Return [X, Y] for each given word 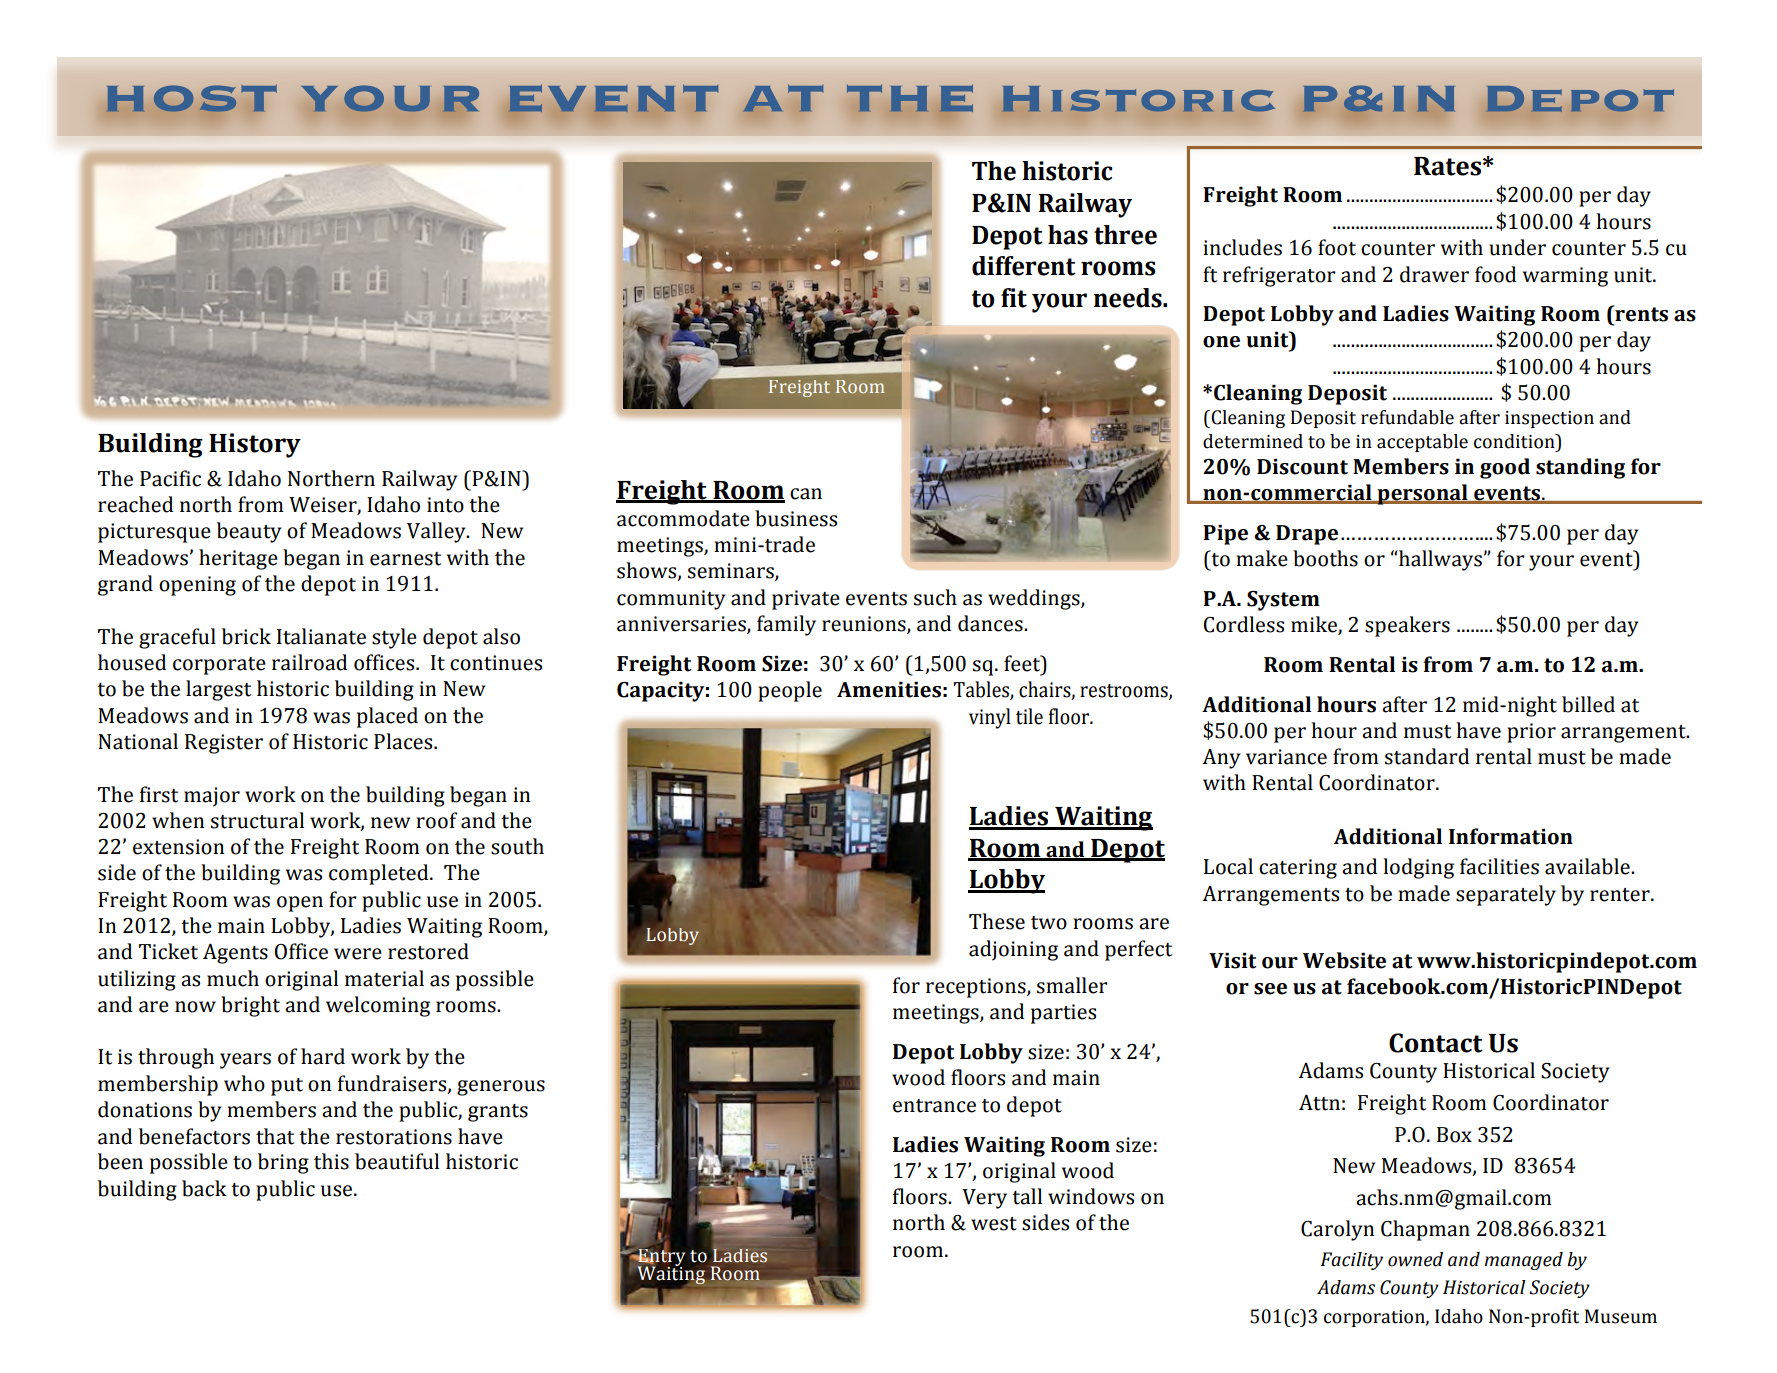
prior [1531, 733]
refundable [1407, 417]
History [255, 445]
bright [250, 1006]
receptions [977, 988]
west [994, 1224]
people [790, 691]
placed [387, 717]
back [204, 1188]
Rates [1447, 166]
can [806, 494]
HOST [191, 98]
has [1068, 235]
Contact [1436, 1043]
